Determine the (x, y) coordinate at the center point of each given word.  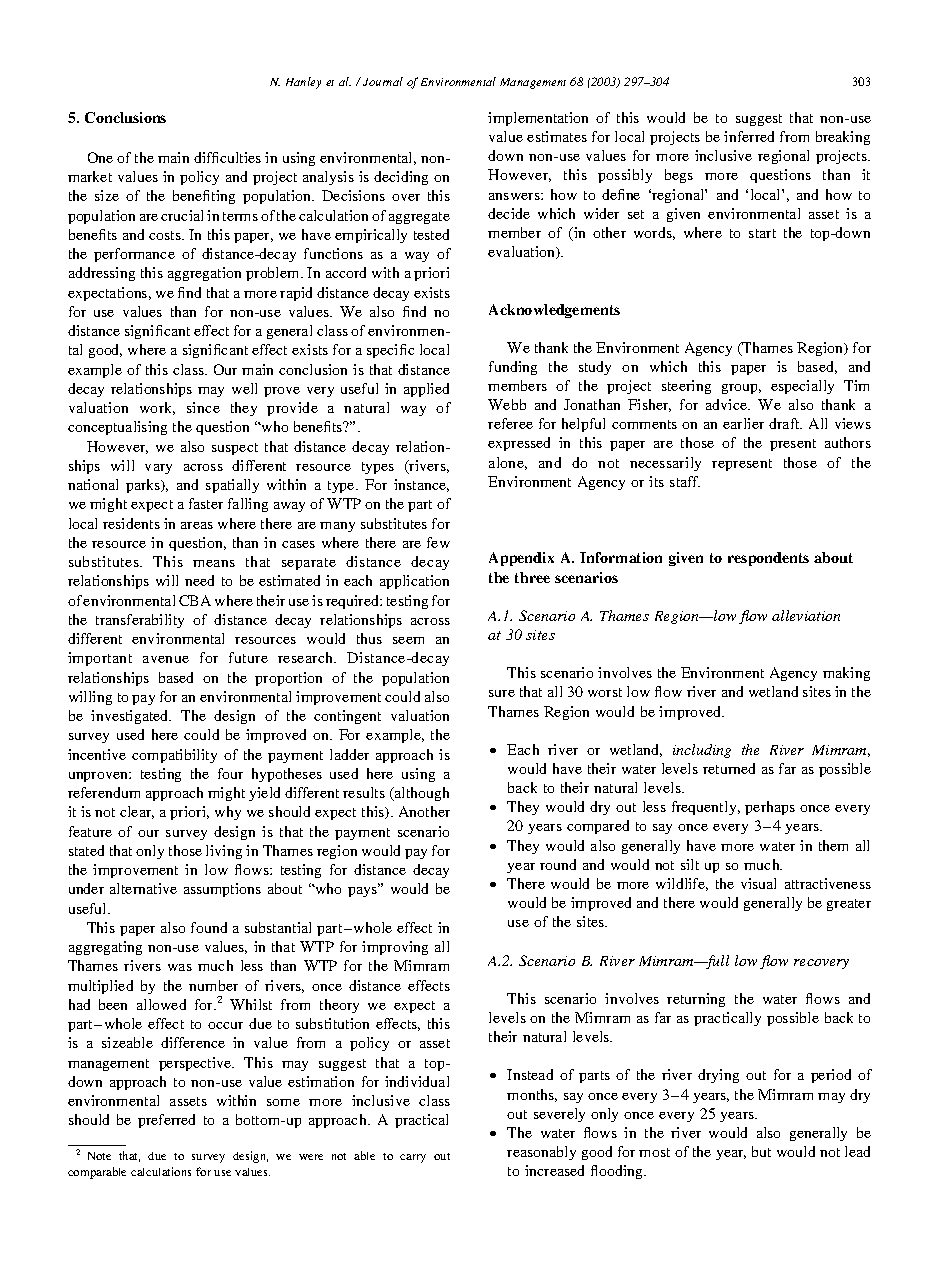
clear (137, 812)
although (421, 794)
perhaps (770, 808)
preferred (166, 1121)
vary (158, 469)
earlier (743, 423)
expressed (519, 444)
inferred (749, 136)
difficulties (227, 157)
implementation (538, 119)
